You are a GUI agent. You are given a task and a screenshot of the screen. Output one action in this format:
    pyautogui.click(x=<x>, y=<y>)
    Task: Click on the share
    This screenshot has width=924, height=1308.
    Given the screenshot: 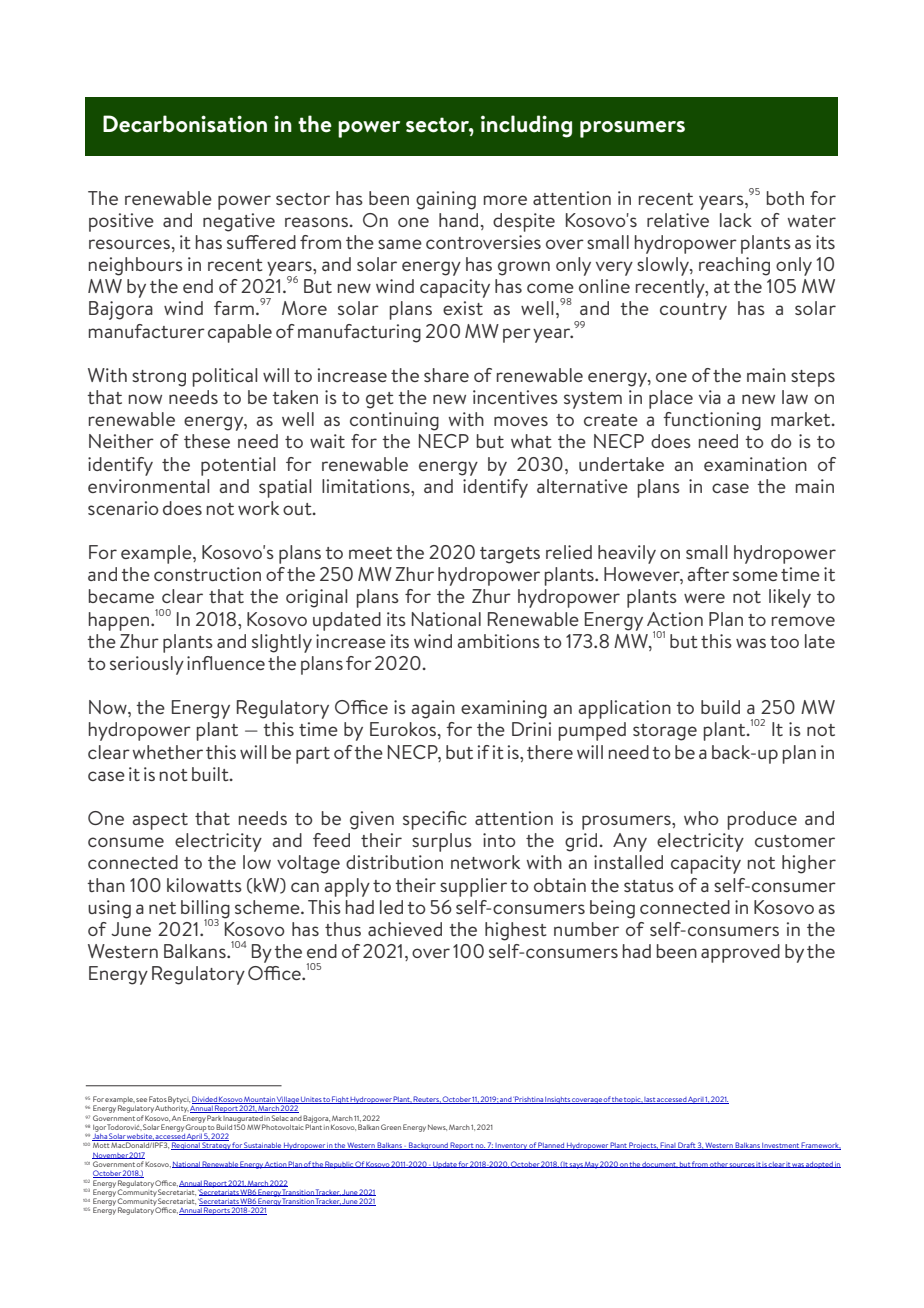 What is the action you would take?
    pyautogui.click(x=446, y=375)
